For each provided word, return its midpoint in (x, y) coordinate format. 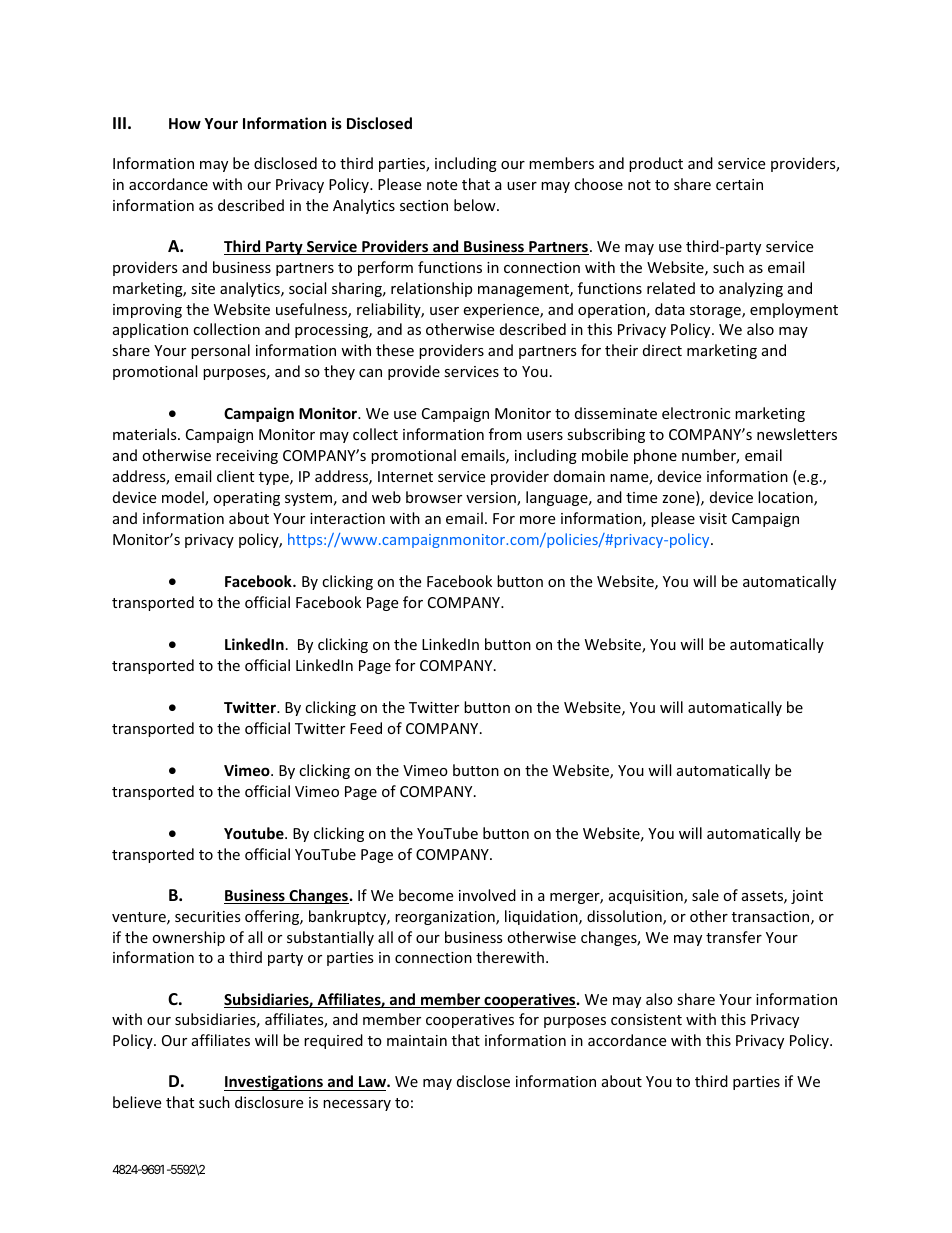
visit (713, 518)
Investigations (274, 1083)
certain (739, 184)
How (185, 123)
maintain (417, 1040)
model (184, 498)
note (442, 185)
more (537, 520)
